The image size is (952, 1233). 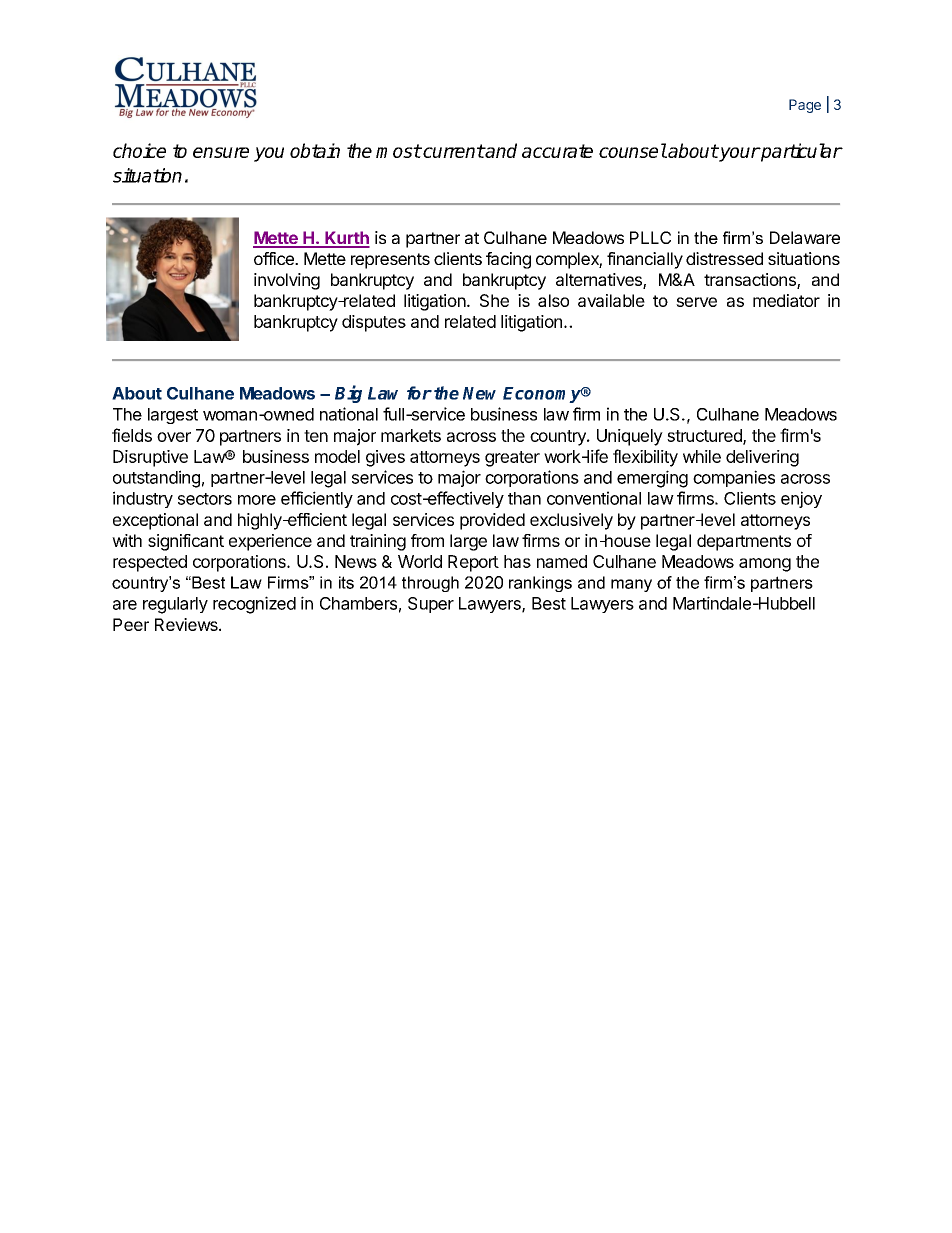 What do you see at coordinates (221, 152) in the screenshot?
I see `ensure` at bounding box center [221, 152].
